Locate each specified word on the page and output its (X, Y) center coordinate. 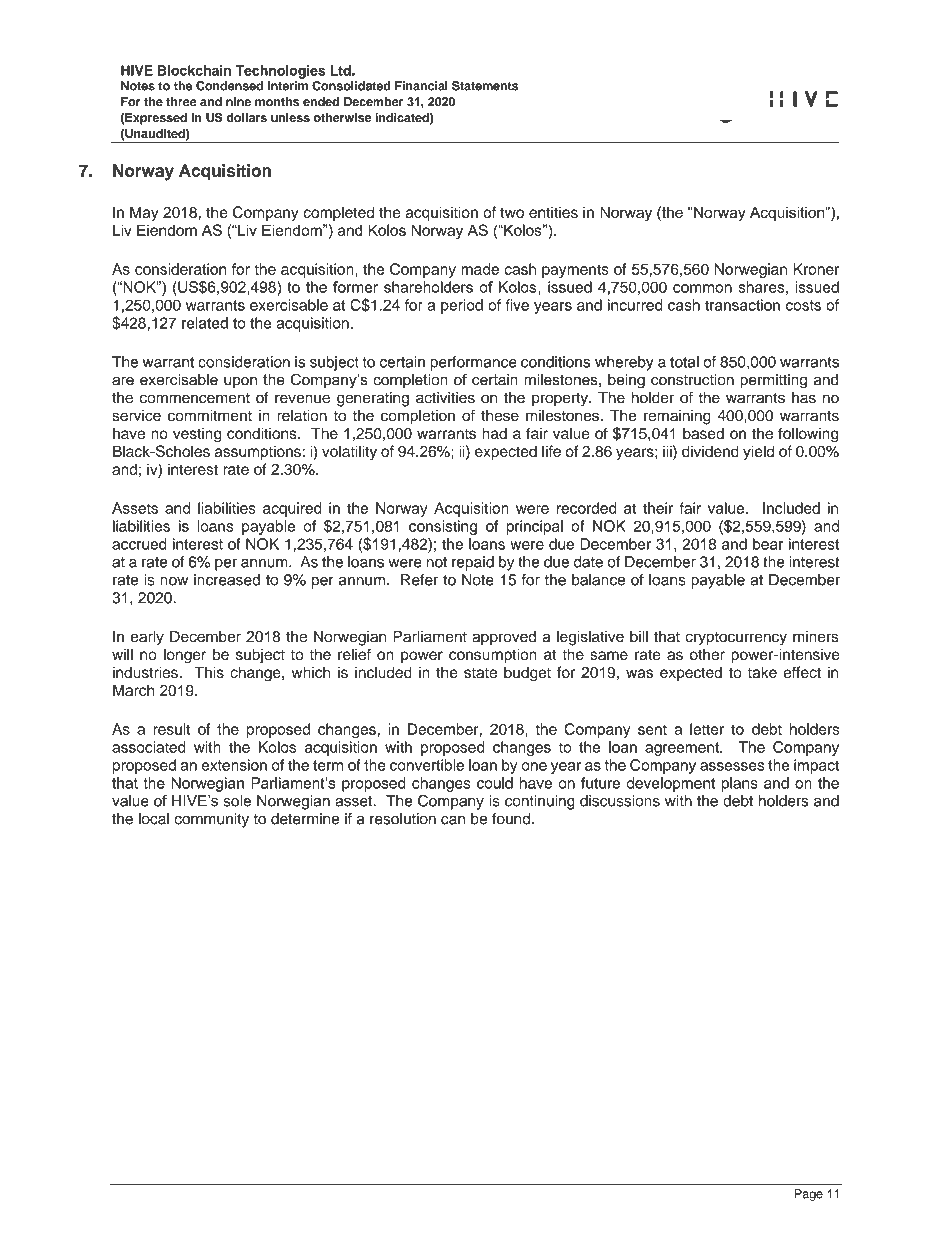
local (154, 819)
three (181, 102)
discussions (620, 801)
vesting (197, 435)
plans (739, 784)
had (494, 433)
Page (809, 1195)
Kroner (816, 269)
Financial (421, 86)
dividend (710, 451)
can (453, 820)
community (211, 820)
